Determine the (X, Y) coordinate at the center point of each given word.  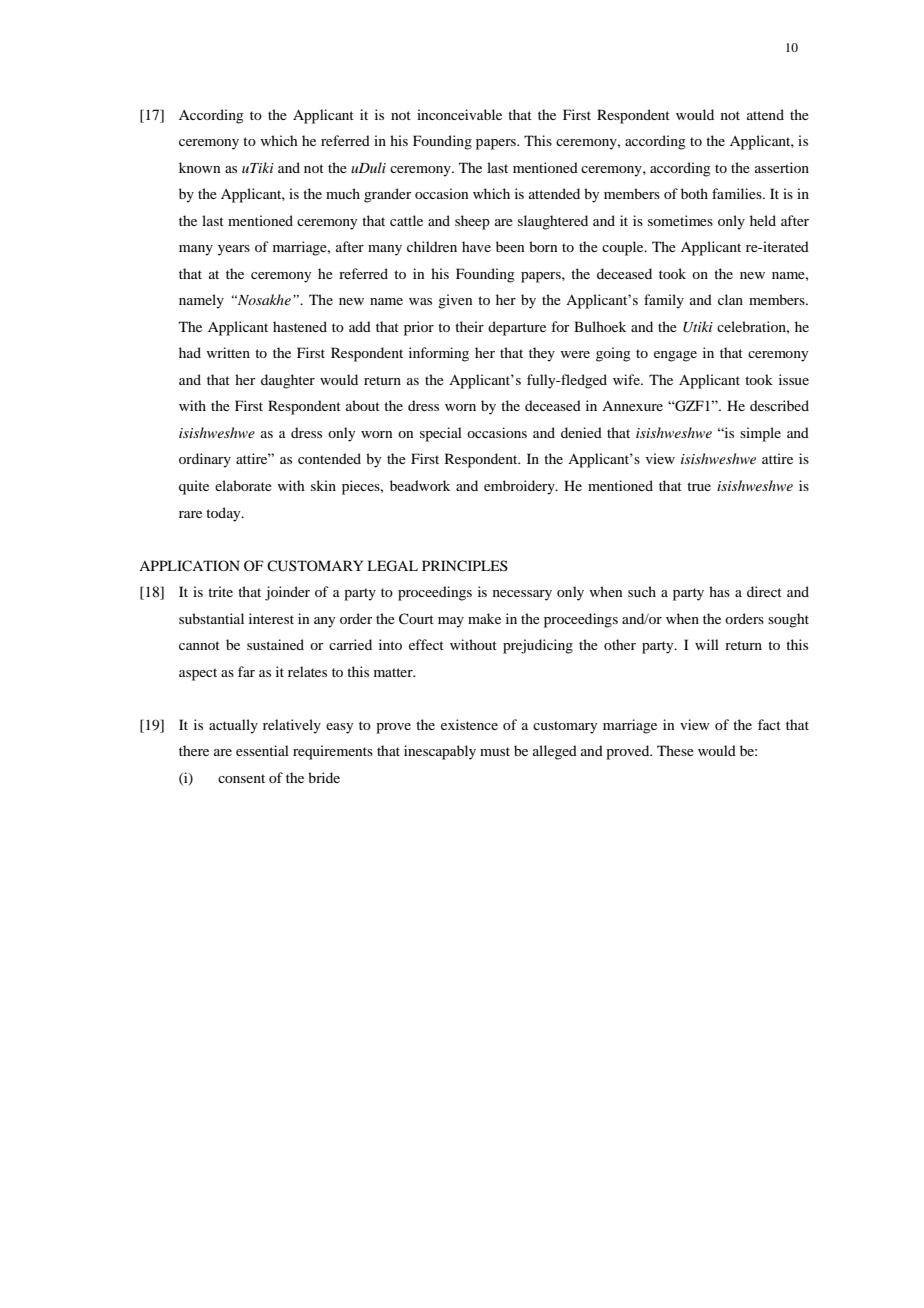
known (199, 167)
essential (262, 750)
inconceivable (459, 114)
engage (675, 356)
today (224, 514)
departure (517, 328)
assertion (782, 167)
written (228, 352)
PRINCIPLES (465, 566)
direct (764, 591)
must (495, 751)
